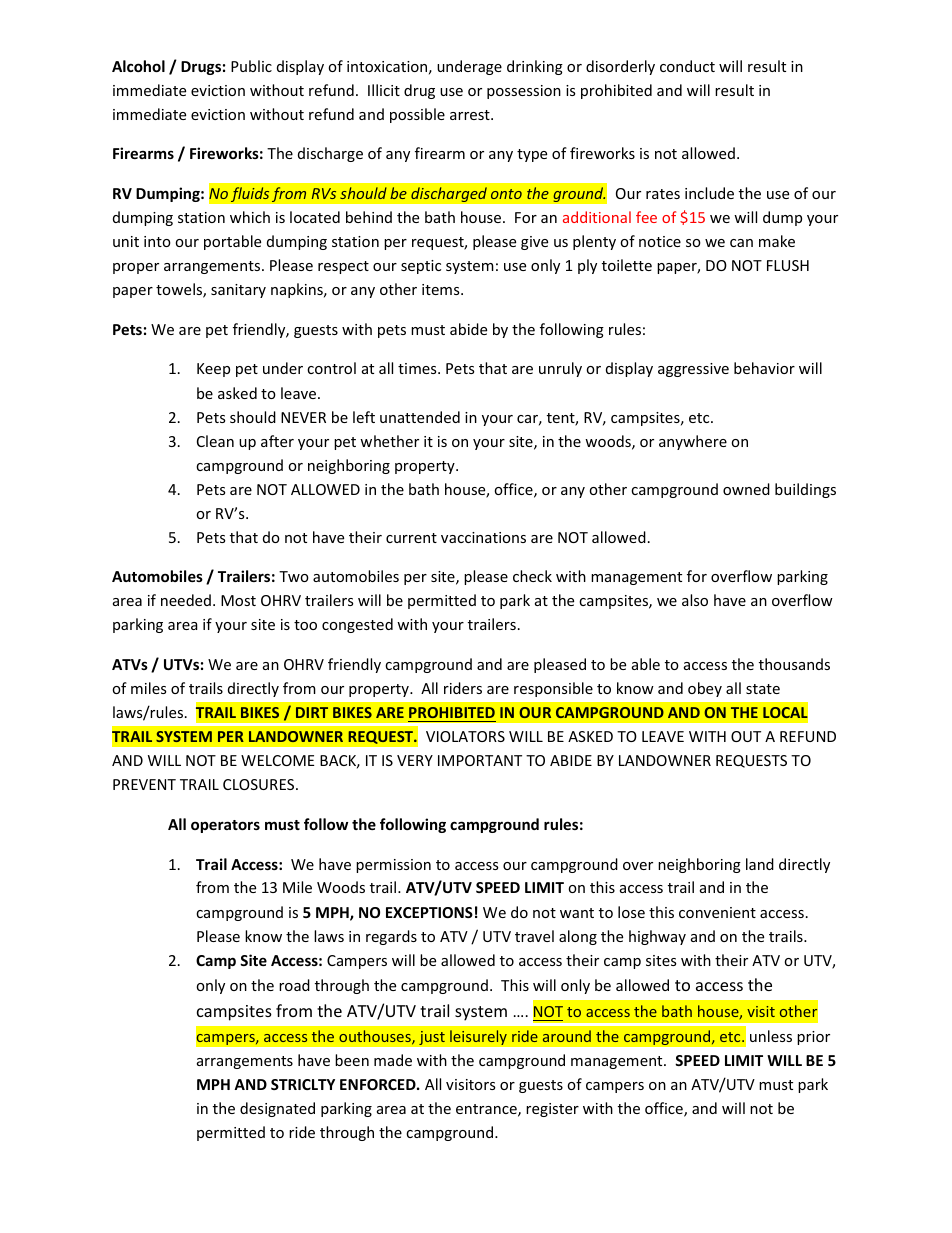 This screenshot has width=952, height=1233. I want to click on IMPORTANT, so click(480, 760).
